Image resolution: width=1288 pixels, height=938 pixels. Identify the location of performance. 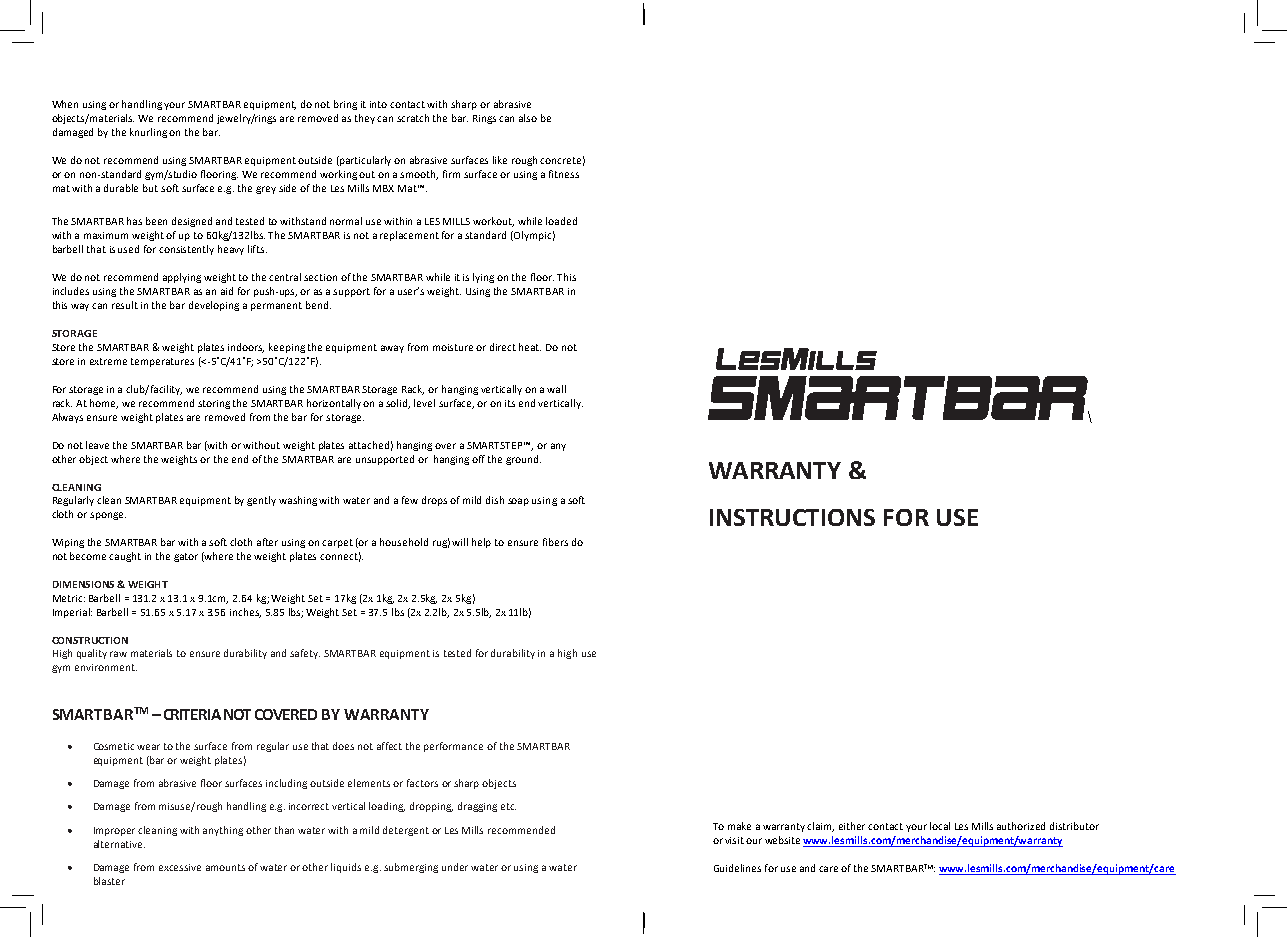
(453, 747).
